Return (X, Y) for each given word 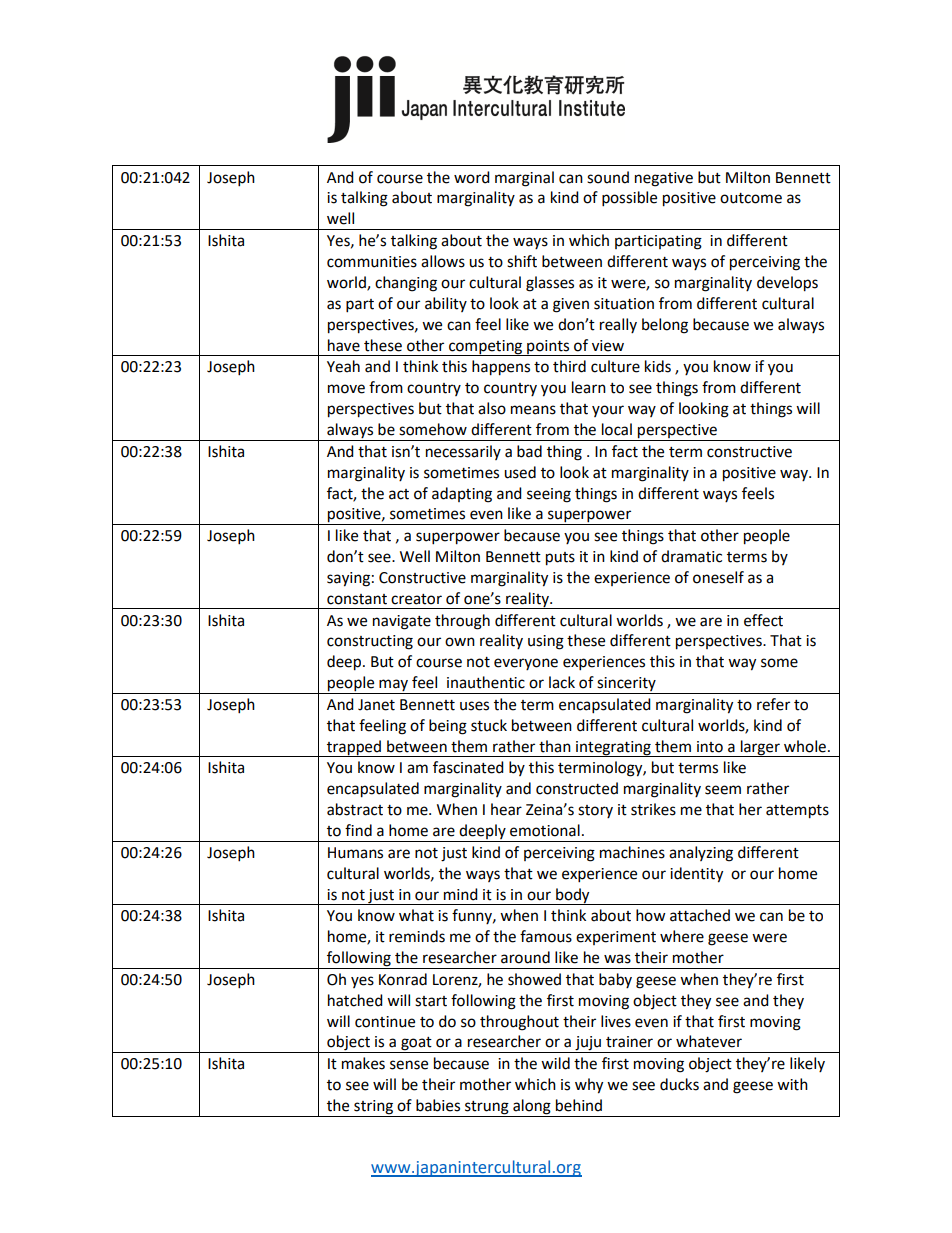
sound (608, 177)
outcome (751, 198)
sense (409, 1065)
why (589, 1086)
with (792, 1084)
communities (372, 262)
